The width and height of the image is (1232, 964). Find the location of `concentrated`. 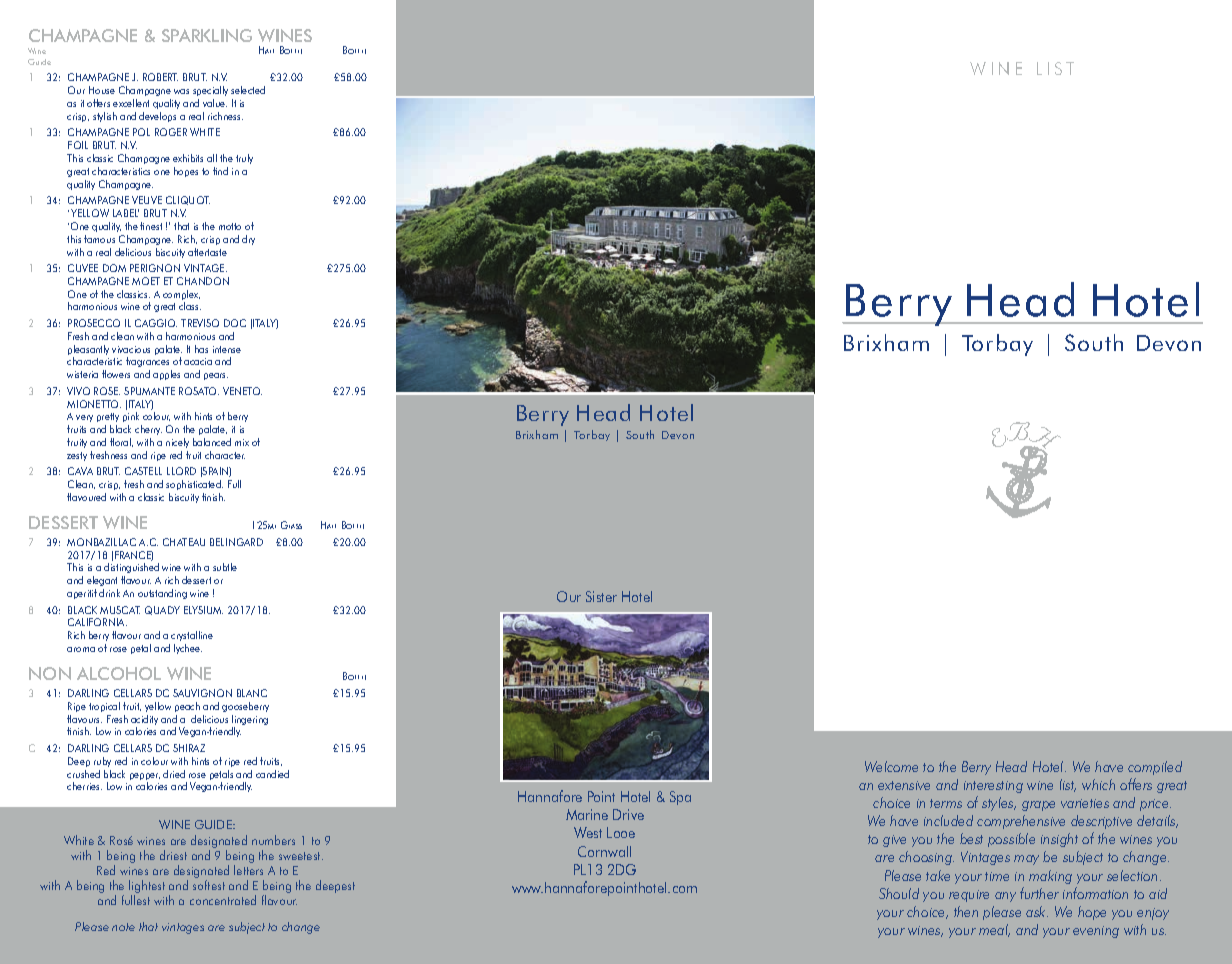

concentrated is located at coordinates (223, 900).
